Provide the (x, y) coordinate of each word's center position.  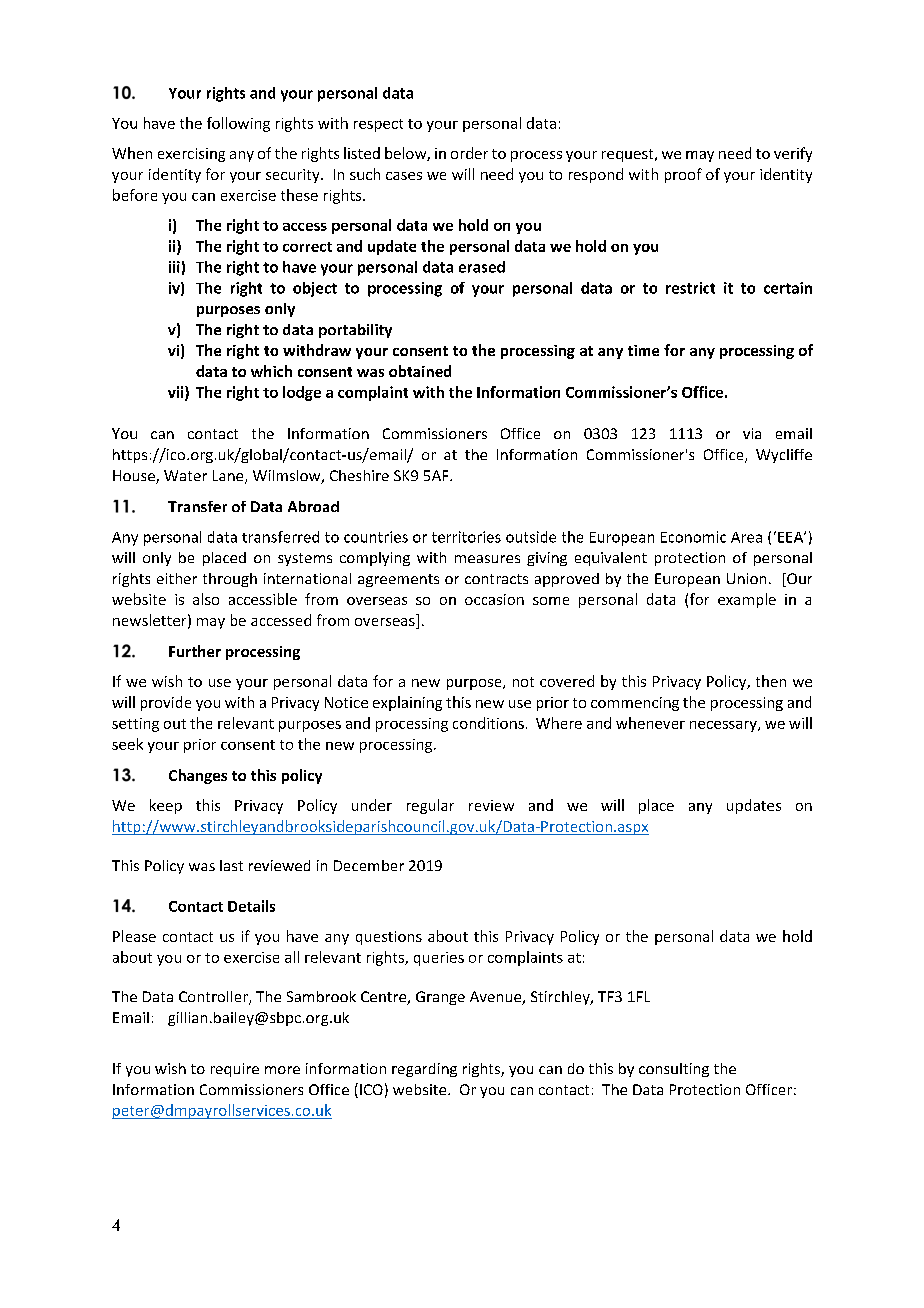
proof (683, 175)
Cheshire (359, 475)
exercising (191, 155)
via (752, 433)
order (469, 153)
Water (185, 475)
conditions (488, 723)
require (235, 1070)
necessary (724, 726)
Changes (198, 776)
